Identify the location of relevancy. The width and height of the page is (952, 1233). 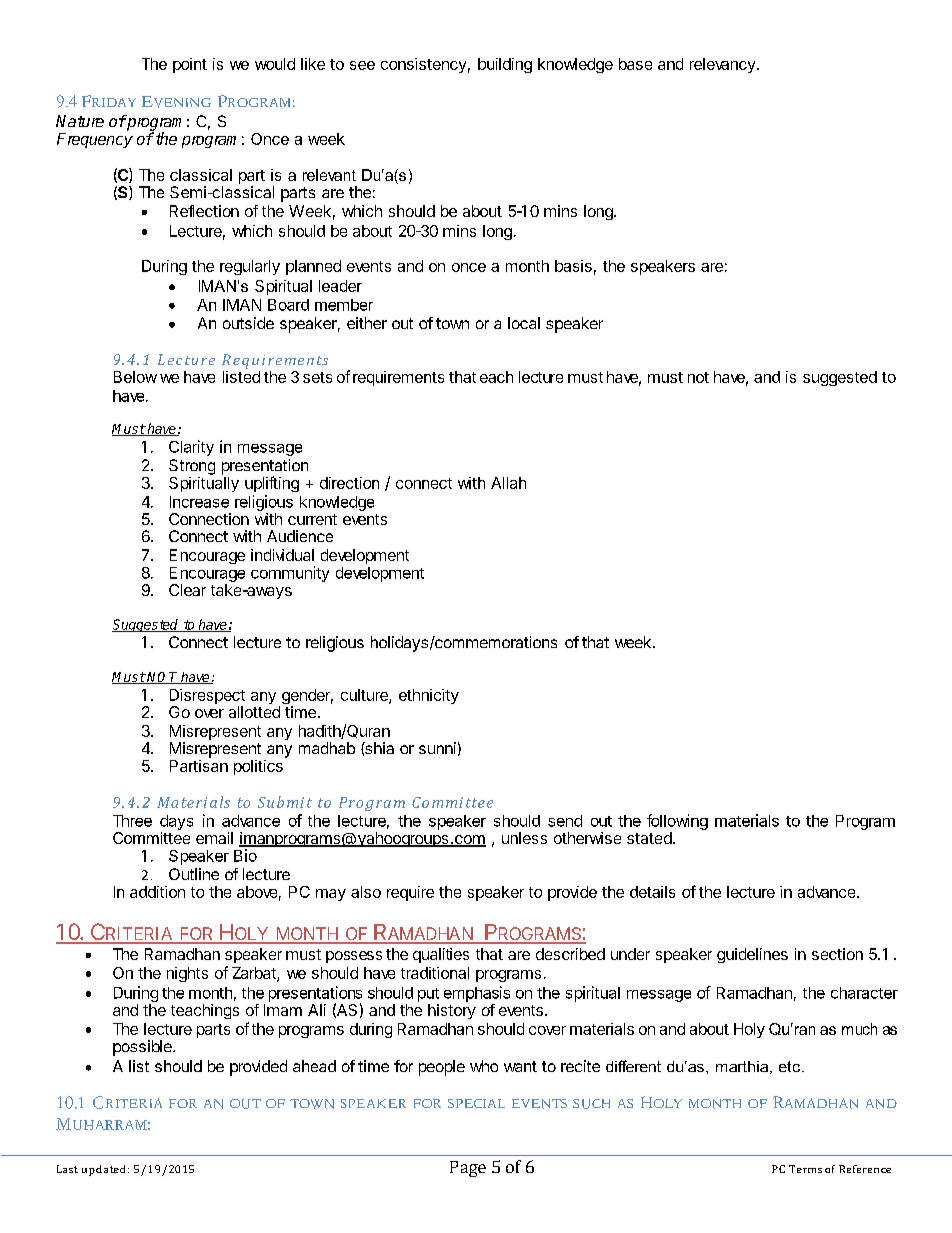
(722, 65).
